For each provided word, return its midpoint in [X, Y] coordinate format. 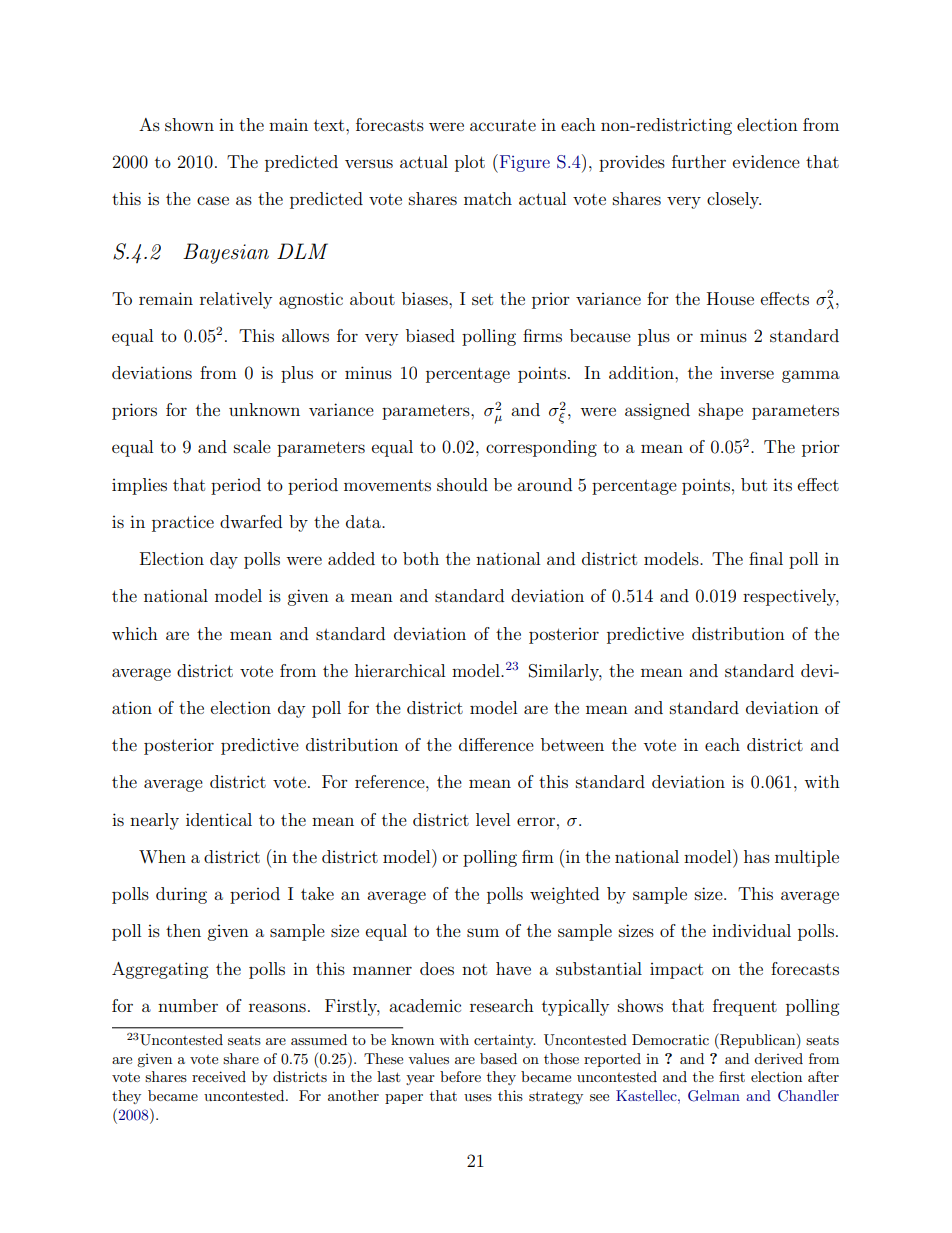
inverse [747, 372]
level [493, 819]
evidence [766, 161]
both [421, 558]
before [460, 1076]
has [757, 856]
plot [470, 163]
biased [430, 335]
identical [219, 819]
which [135, 633]
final [766, 558]
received [219, 1076]
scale [252, 446]
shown [189, 124]
